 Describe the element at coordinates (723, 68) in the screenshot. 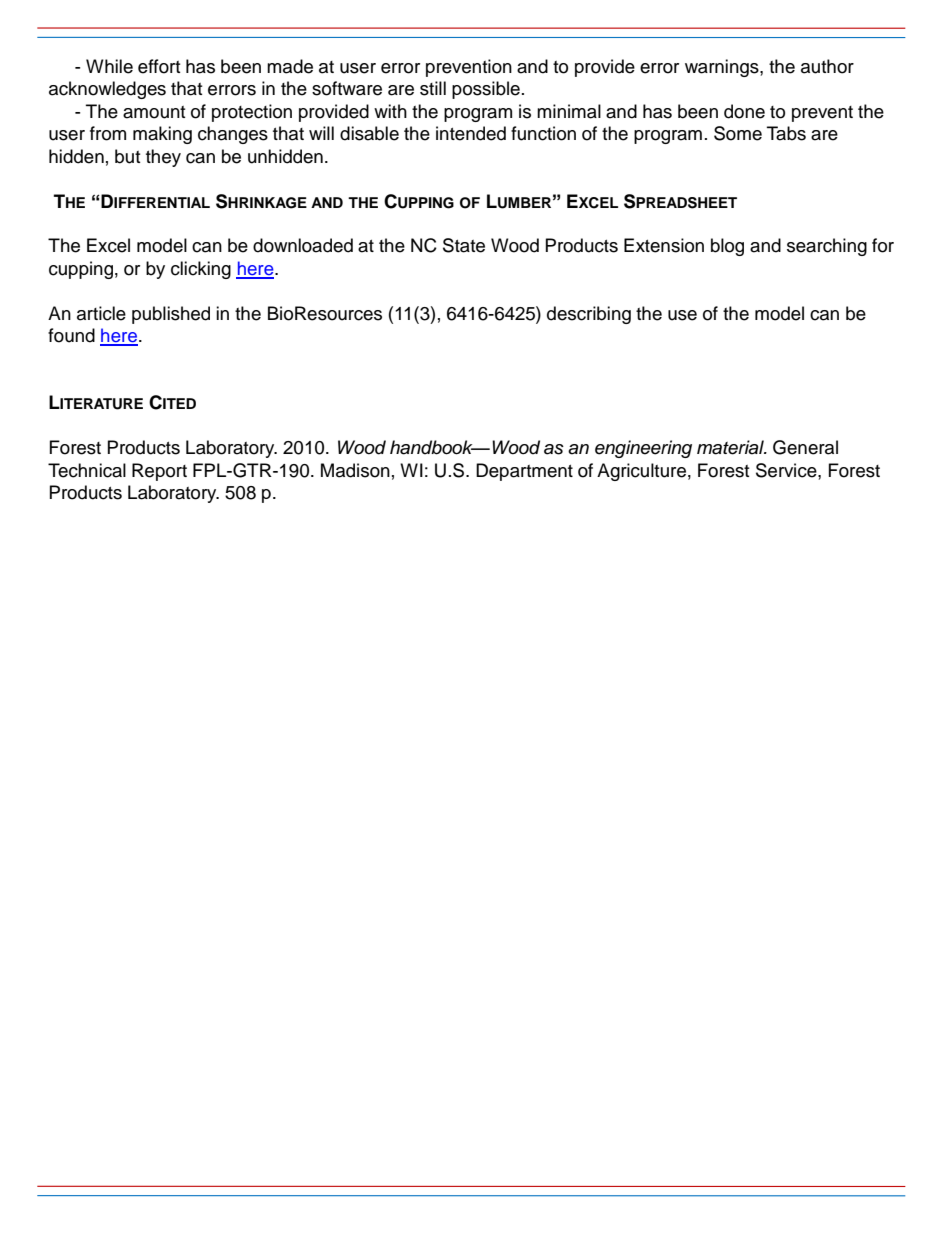

I see `warnings` at that location.
